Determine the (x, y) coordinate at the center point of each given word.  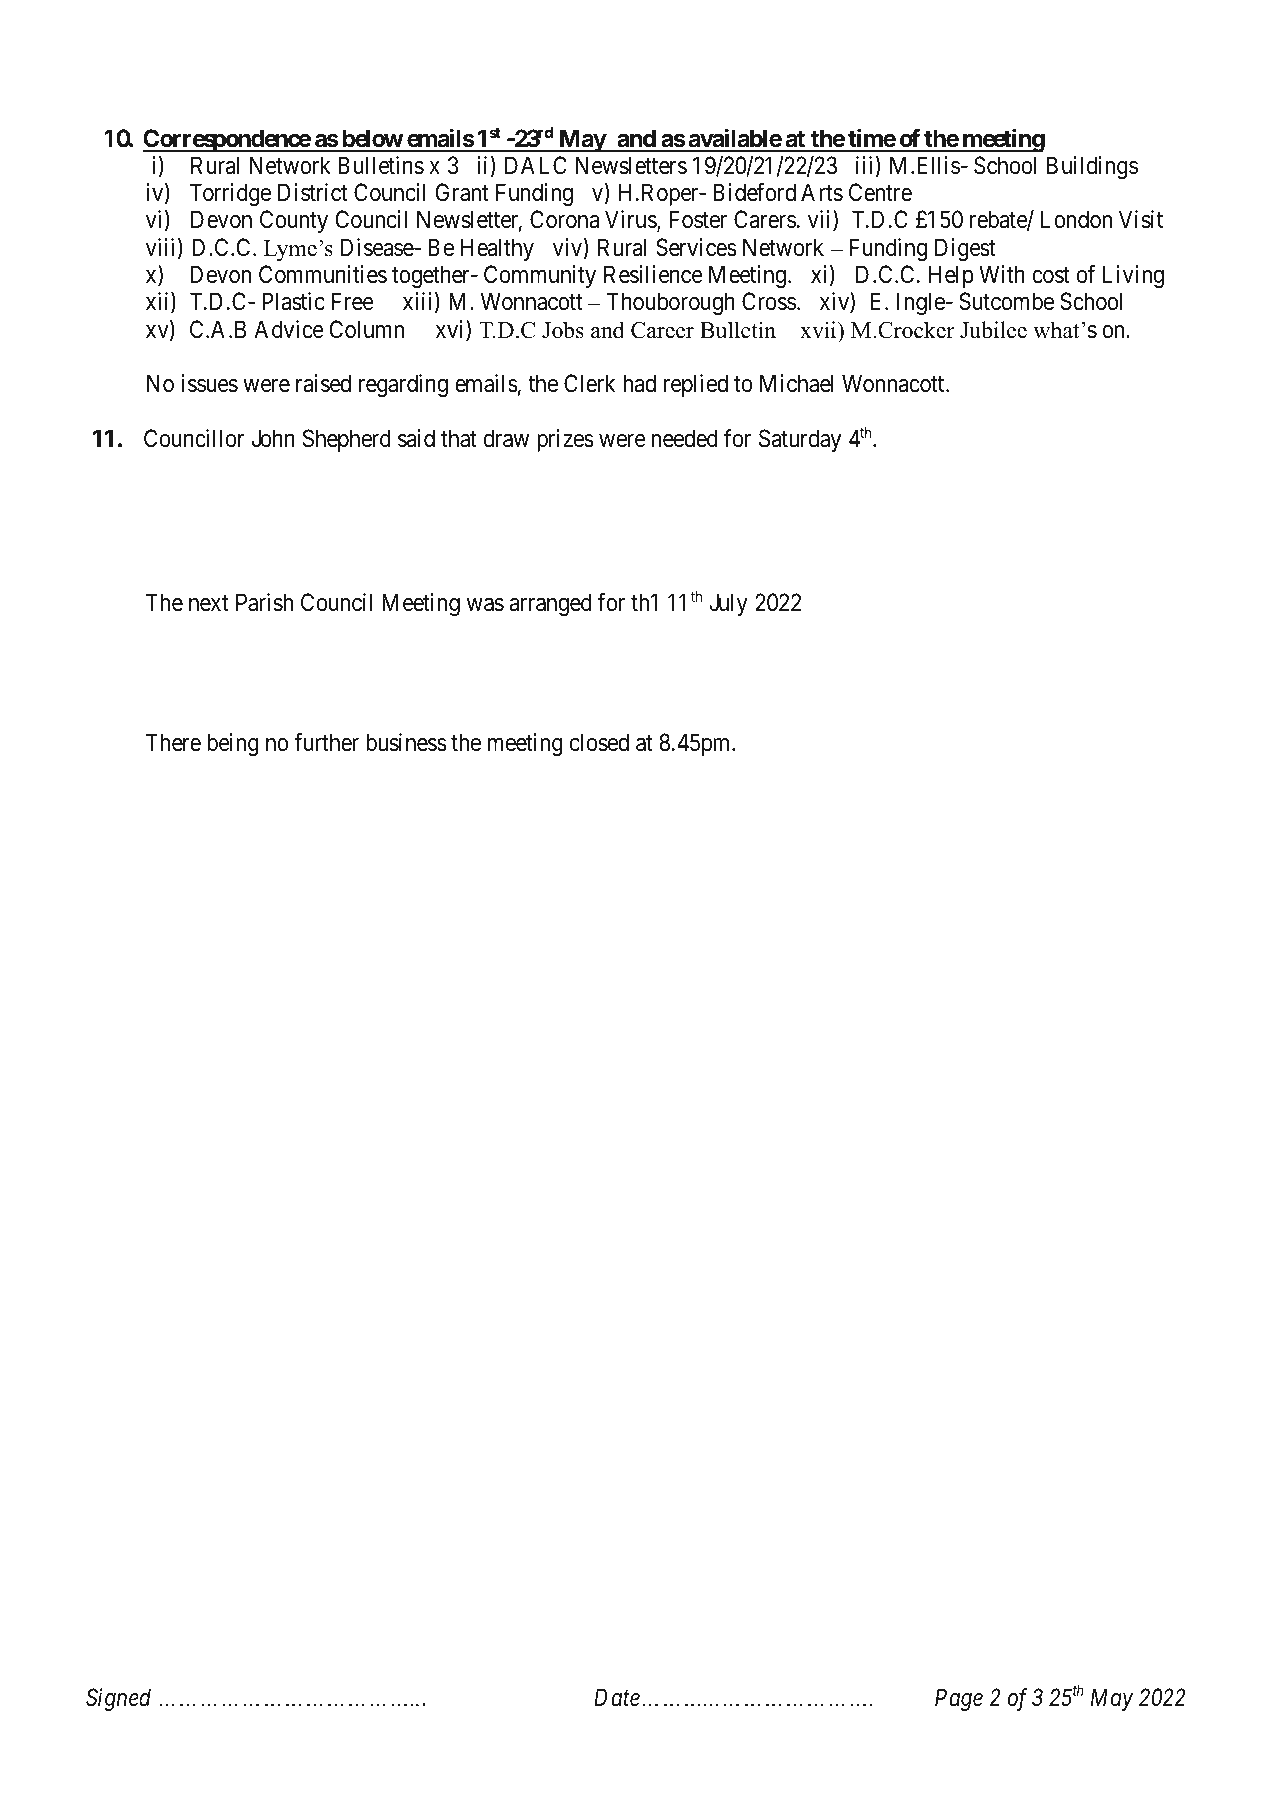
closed (599, 742)
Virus (631, 221)
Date (617, 1698)
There (173, 742)
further (326, 742)
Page (959, 1700)
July (728, 604)
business (406, 742)
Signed (118, 1699)
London (1076, 219)
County (294, 221)
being (233, 744)
